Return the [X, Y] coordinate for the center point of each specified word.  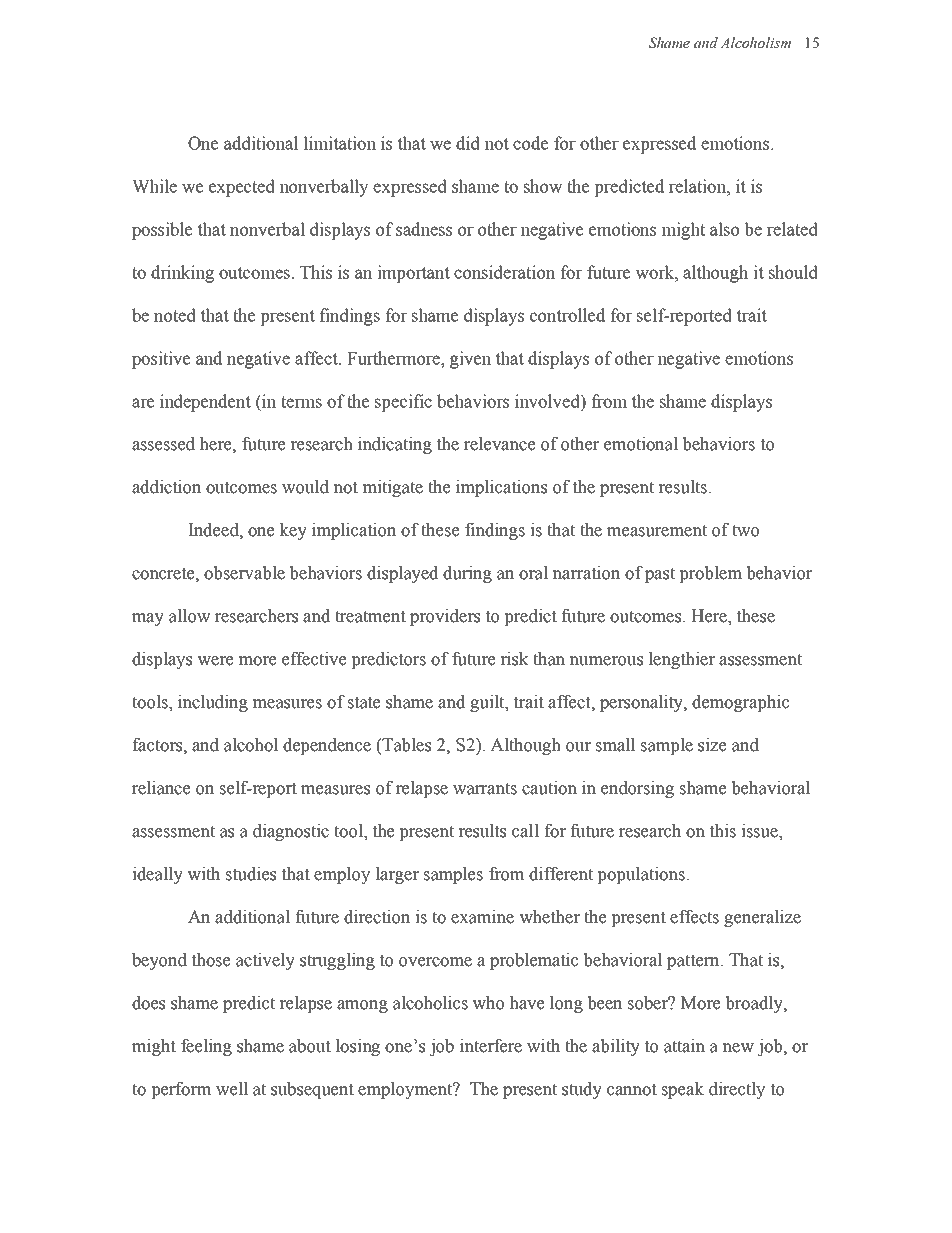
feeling [206, 1047]
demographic [740, 703]
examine [482, 917]
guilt [488, 703]
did [468, 143]
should [793, 272]
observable [244, 573]
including [213, 703]
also [724, 229]
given [470, 360]
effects [694, 917]
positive [161, 360]
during [467, 574]
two [745, 531]
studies [251, 874]
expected [242, 188]
